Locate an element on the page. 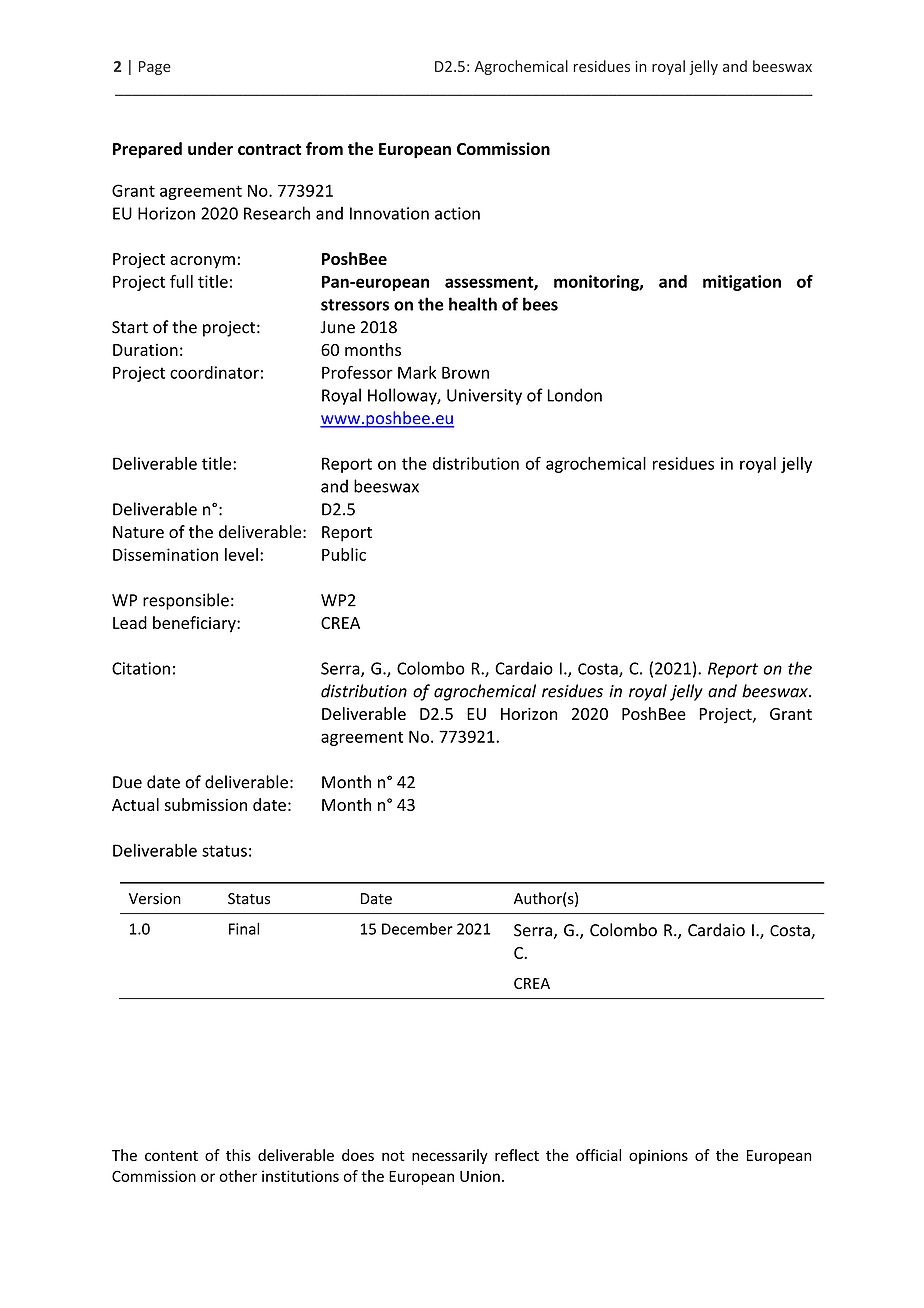 This page has width=924, height=1308. December is located at coordinates (417, 929).
